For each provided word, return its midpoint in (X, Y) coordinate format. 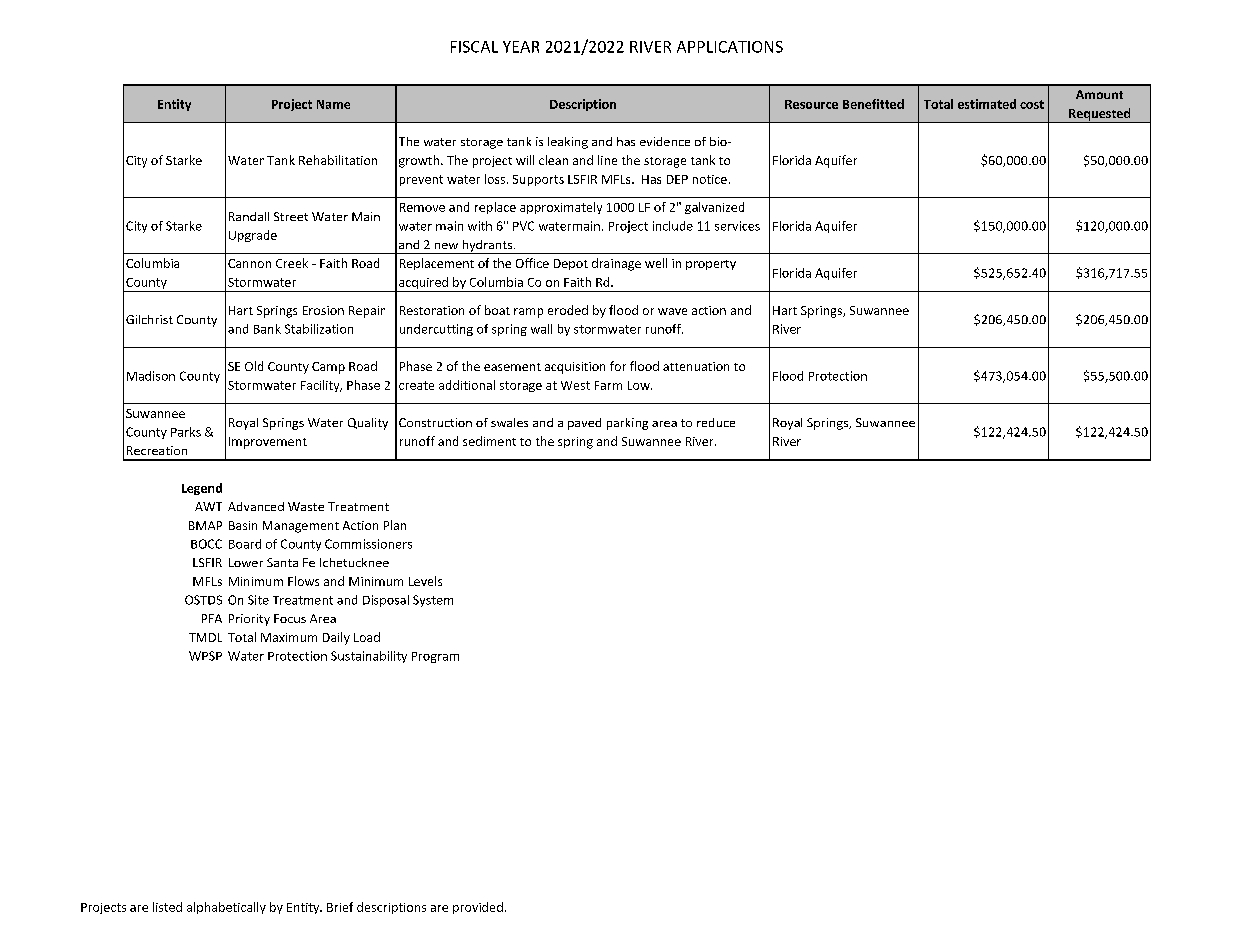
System (433, 601)
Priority (249, 620)
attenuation (696, 366)
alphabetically (226, 908)
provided (478, 908)
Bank (267, 329)
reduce (716, 422)
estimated (987, 104)
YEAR (521, 47)
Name (333, 104)
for (618, 366)
